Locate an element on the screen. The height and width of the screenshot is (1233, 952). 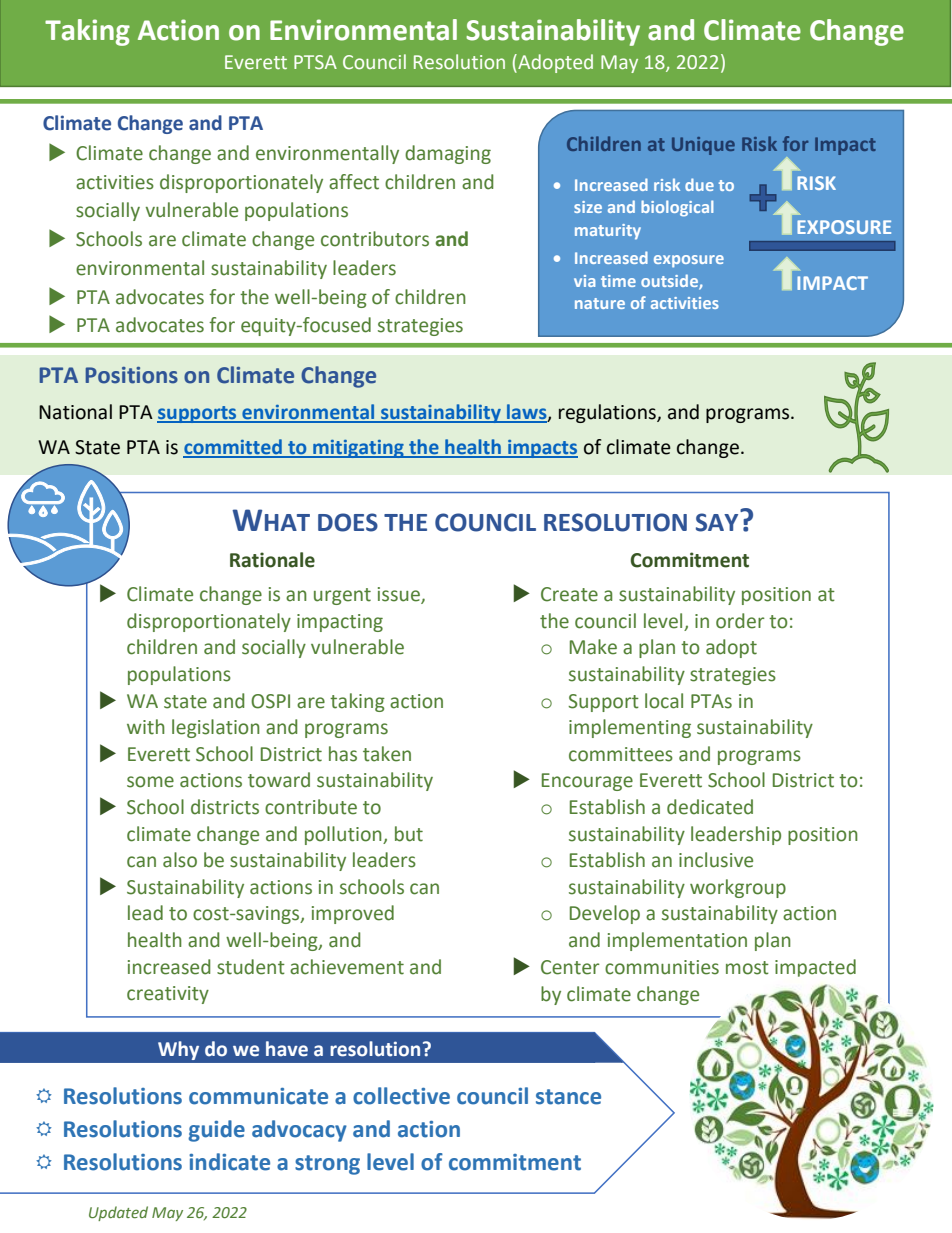
strong is located at coordinates (327, 1165).
